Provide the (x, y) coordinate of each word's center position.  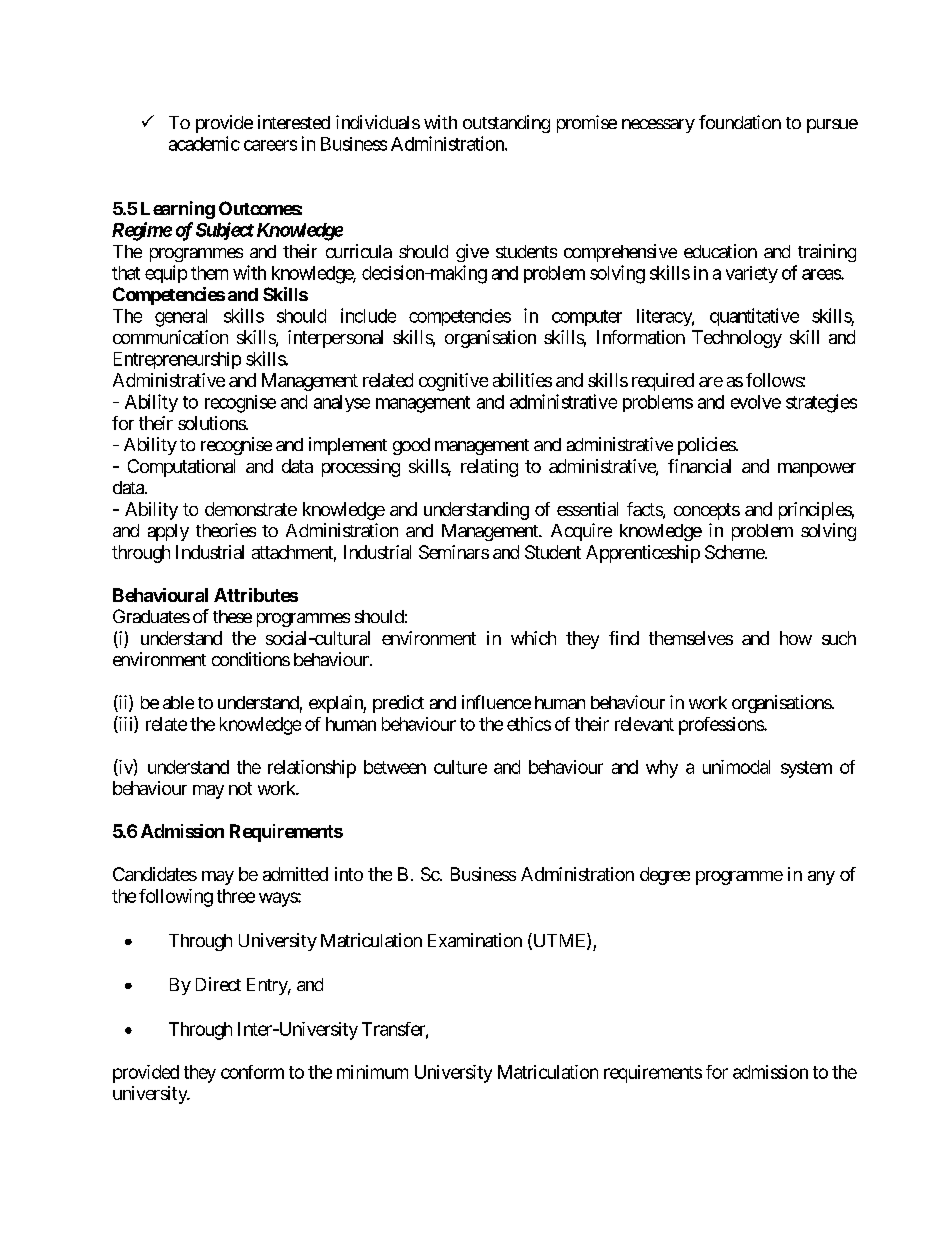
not (240, 788)
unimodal (736, 767)
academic (204, 143)
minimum (372, 1072)
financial (699, 466)
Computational (181, 468)
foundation (740, 122)
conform (252, 1072)
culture (460, 767)
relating (489, 468)
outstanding (506, 124)
